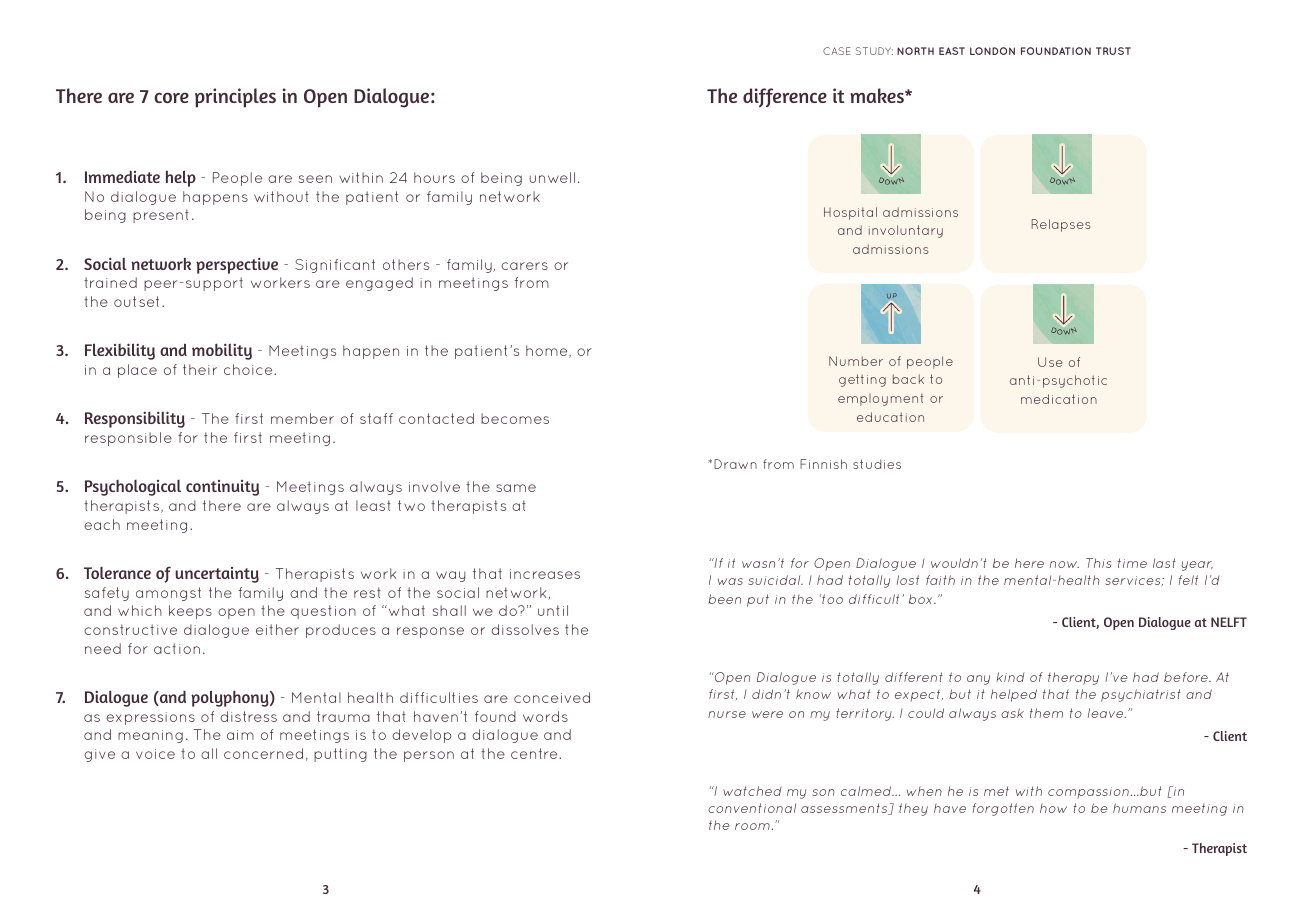 Image resolution: width=1303 pixels, height=924 pixels. What do you see at coordinates (992, 51) in the page?
I see `LONDON` at bounding box center [992, 51].
